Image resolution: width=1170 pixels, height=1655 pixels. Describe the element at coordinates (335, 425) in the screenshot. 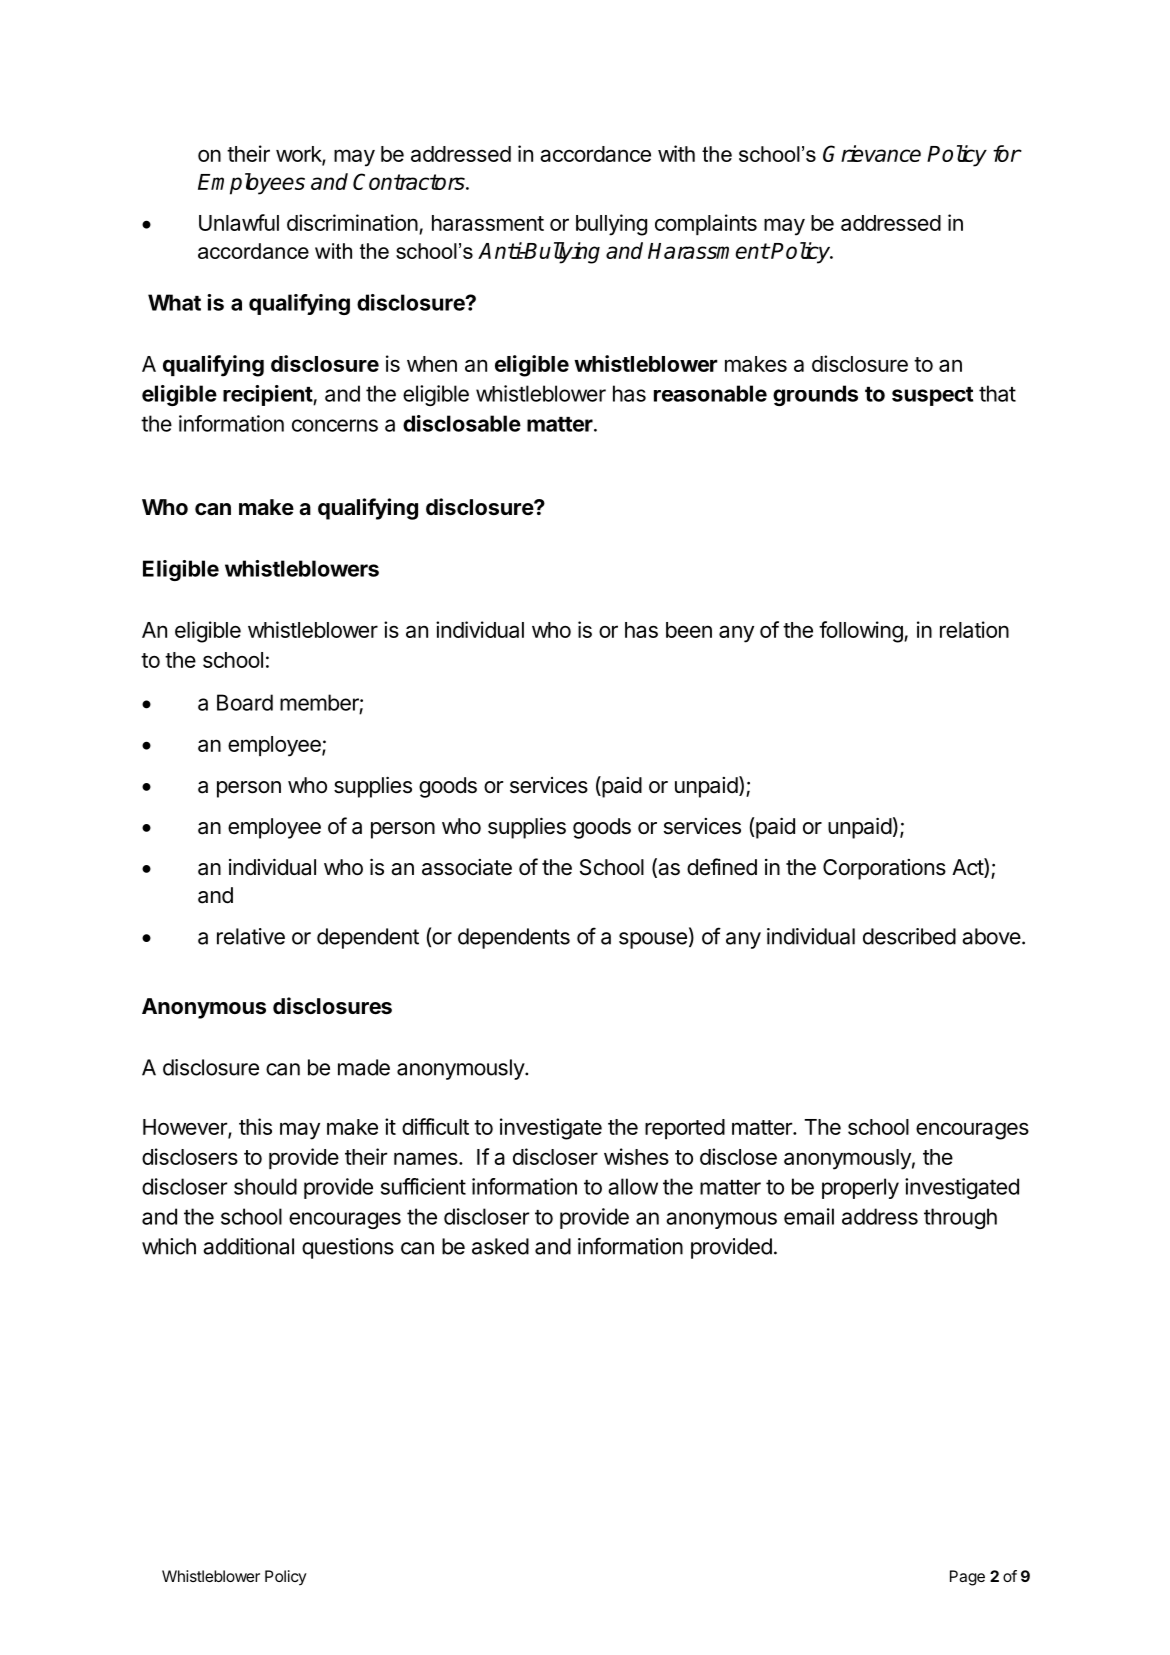

I see `concerns` at that location.
